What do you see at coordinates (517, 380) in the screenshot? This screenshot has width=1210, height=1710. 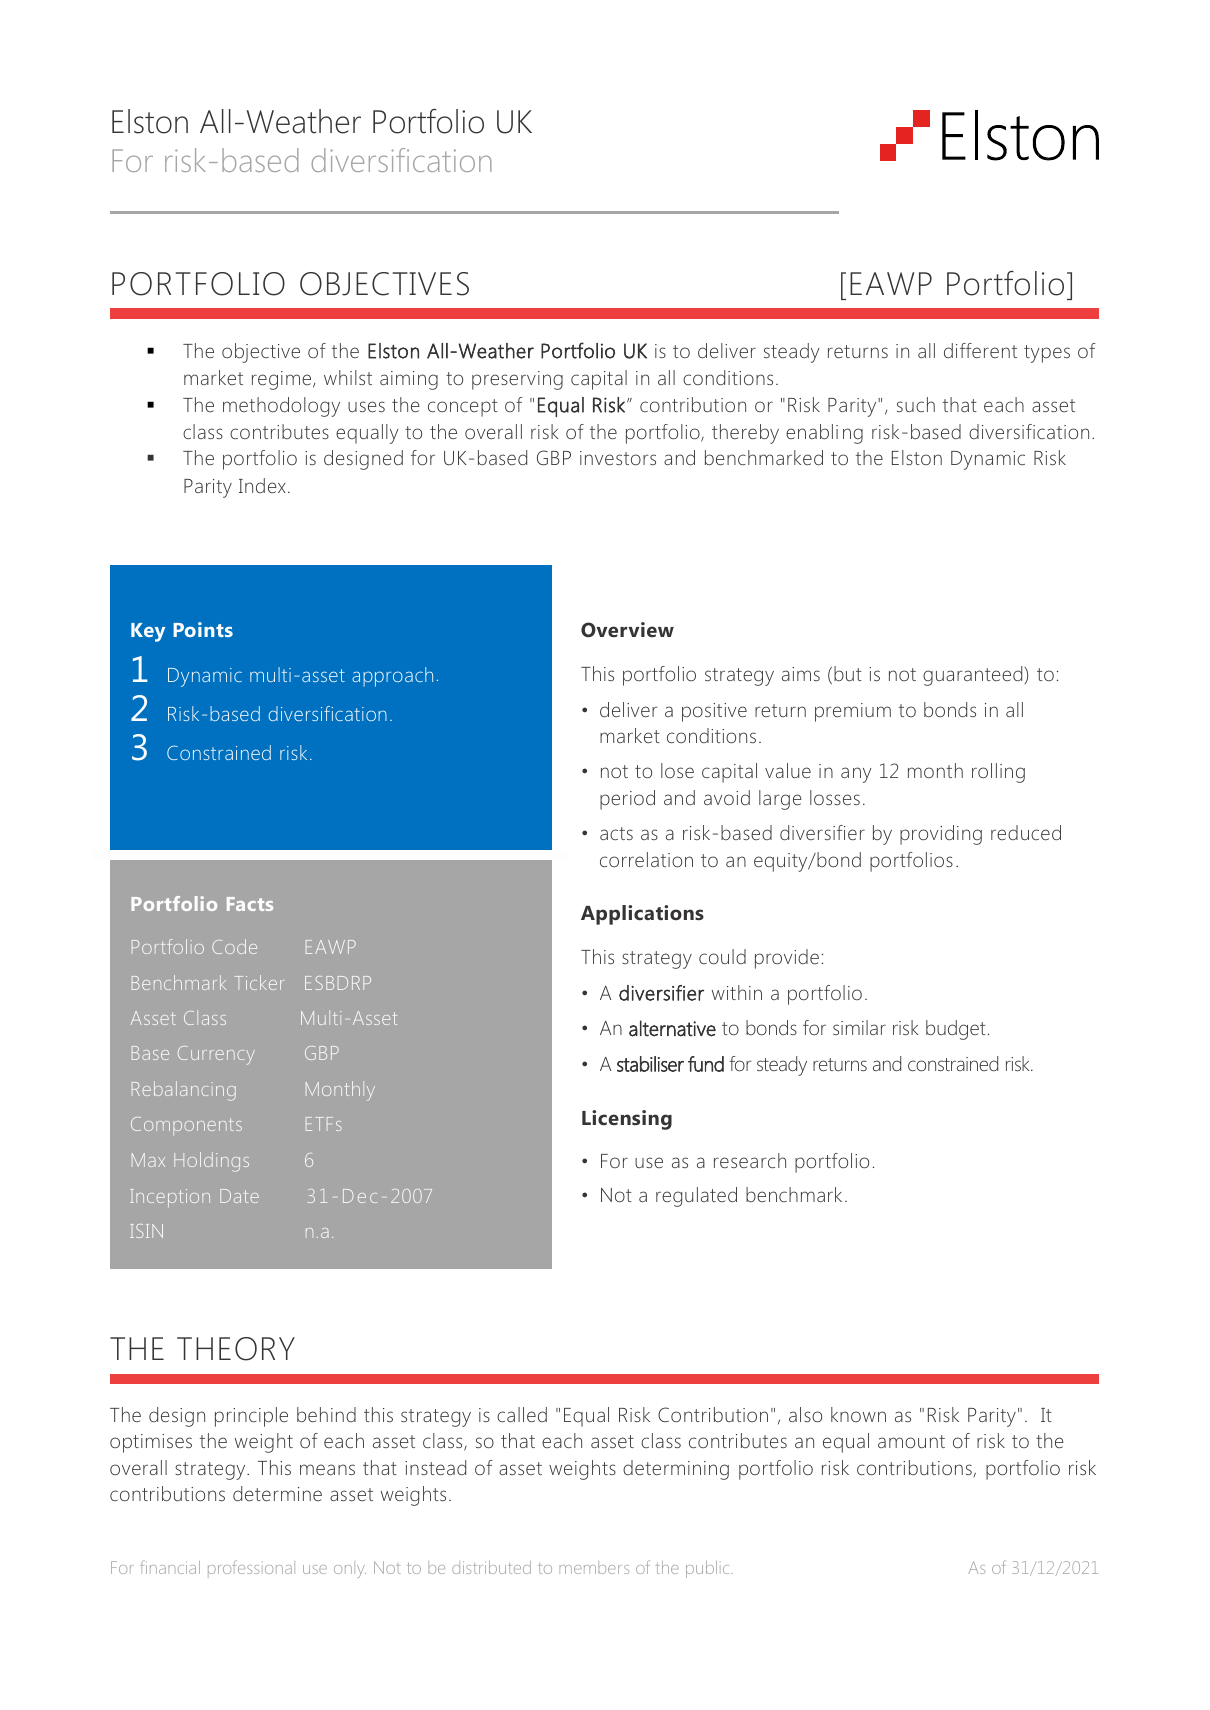 I see `preserving` at bounding box center [517, 380].
